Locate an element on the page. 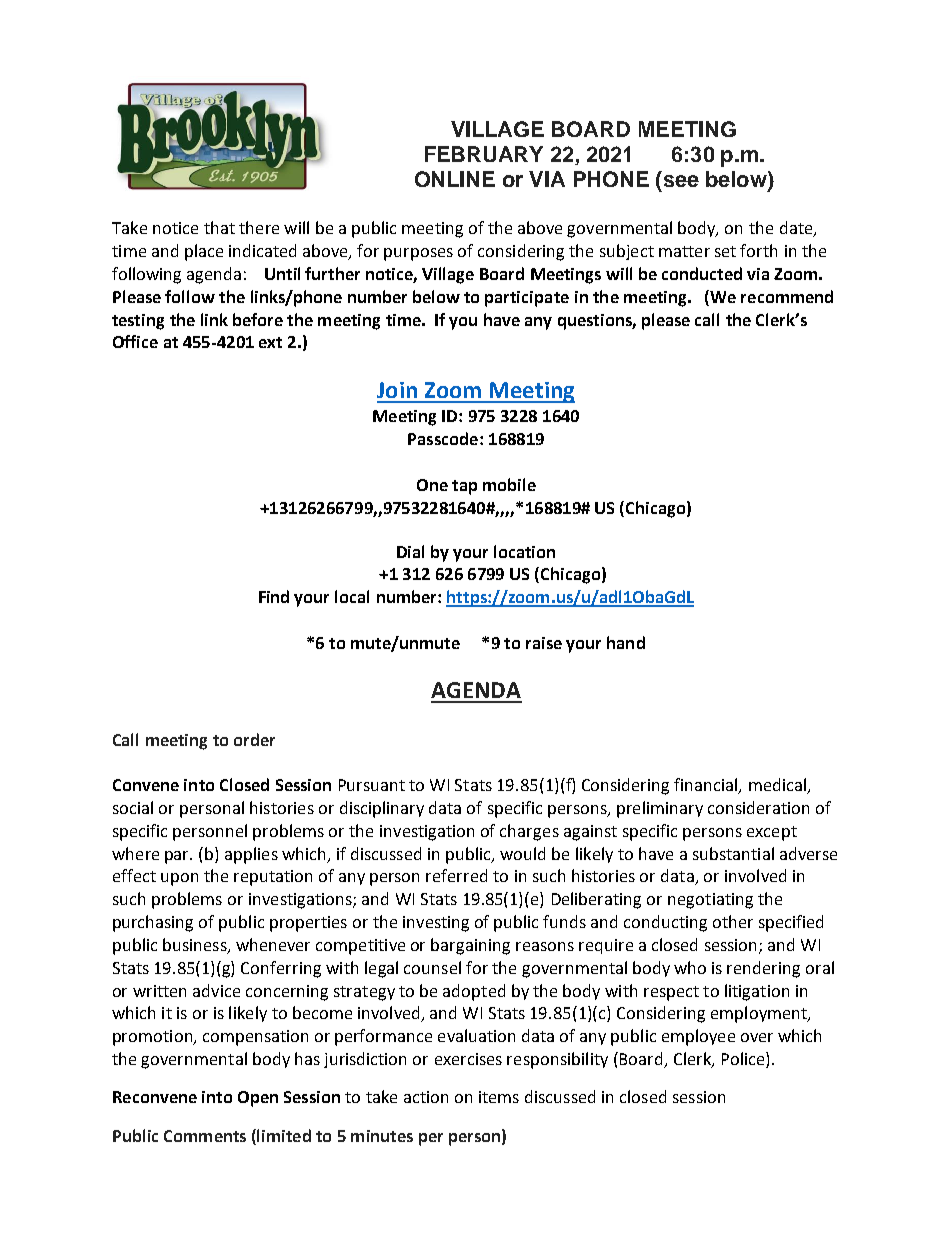 This page has height=1233, width=952. raise is located at coordinates (544, 643).
